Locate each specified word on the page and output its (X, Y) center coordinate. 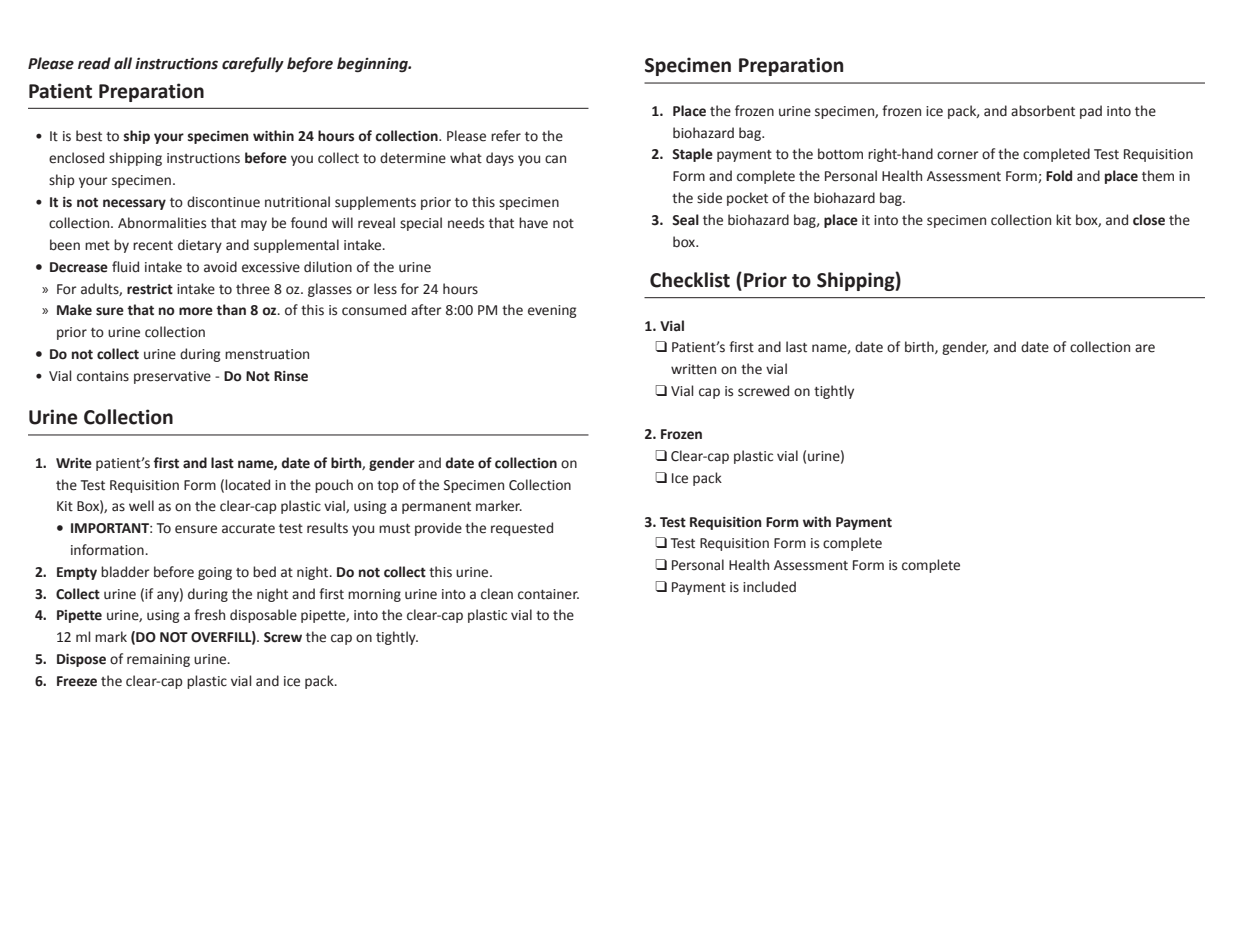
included (769, 587)
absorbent (1043, 111)
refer (506, 136)
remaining (158, 660)
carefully (253, 64)
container (548, 594)
